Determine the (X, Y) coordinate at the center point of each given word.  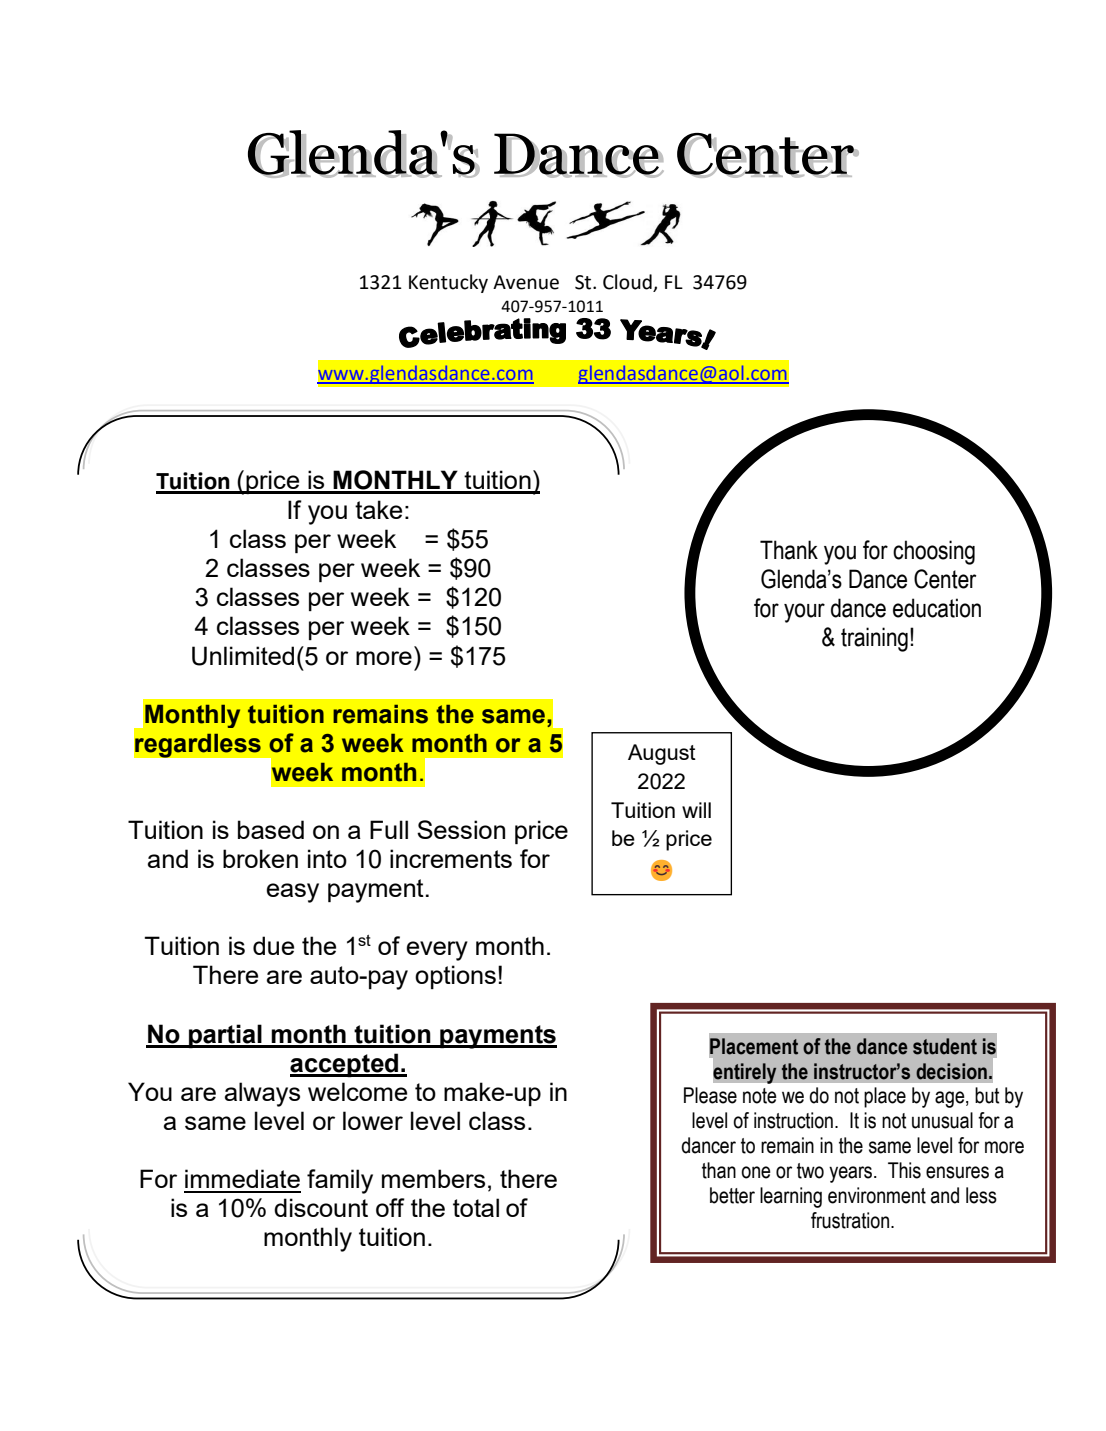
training (874, 639)
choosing (934, 552)
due (273, 945)
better (732, 1195)
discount (321, 1207)
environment (877, 1195)
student (945, 1046)
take (378, 509)
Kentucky (448, 283)
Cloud (627, 282)
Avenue (526, 282)
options (455, 977)
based (271, 829)
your (804, 613)
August (662, 754)
